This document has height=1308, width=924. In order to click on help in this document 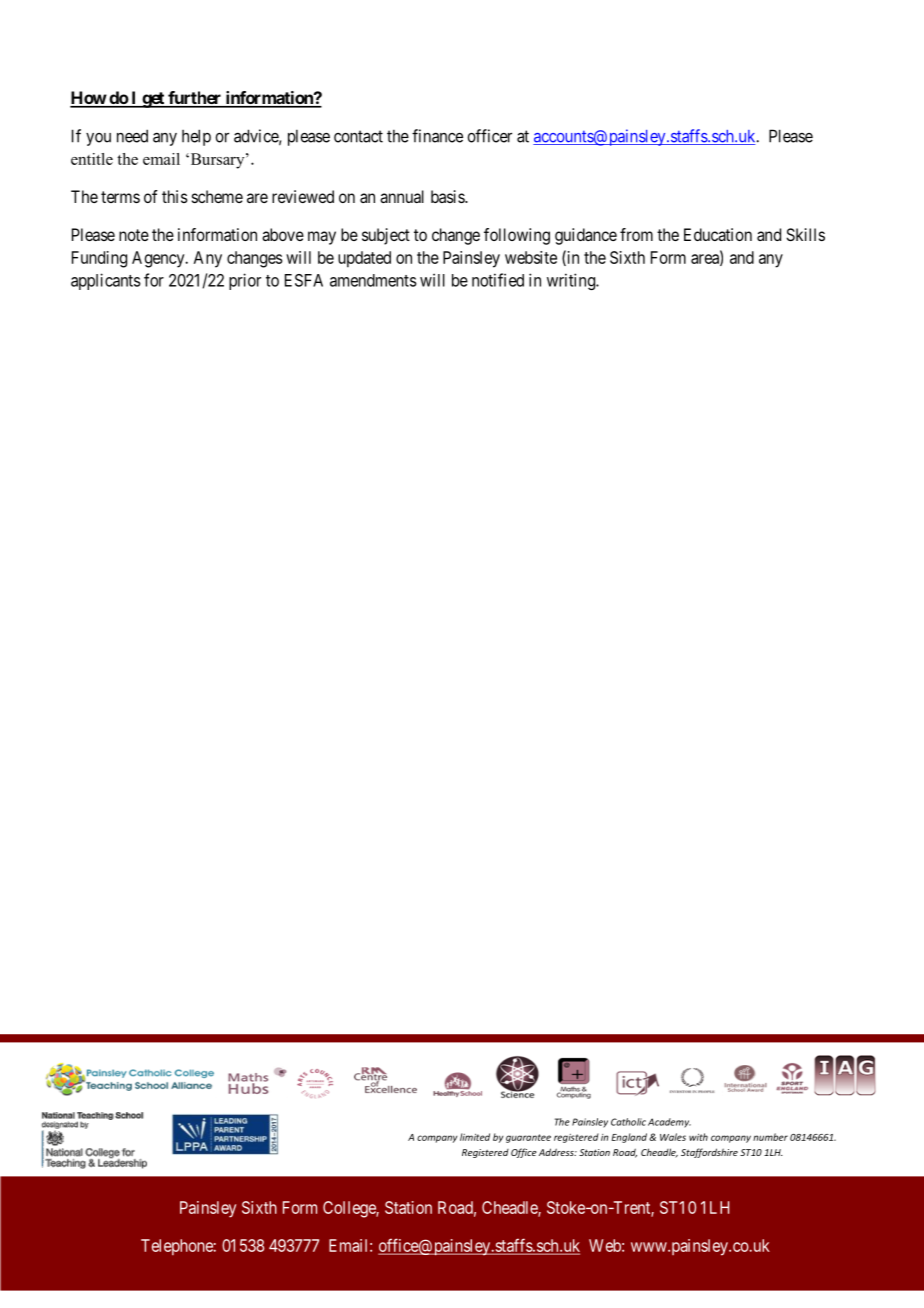, I will do `click(196, 137)`.
